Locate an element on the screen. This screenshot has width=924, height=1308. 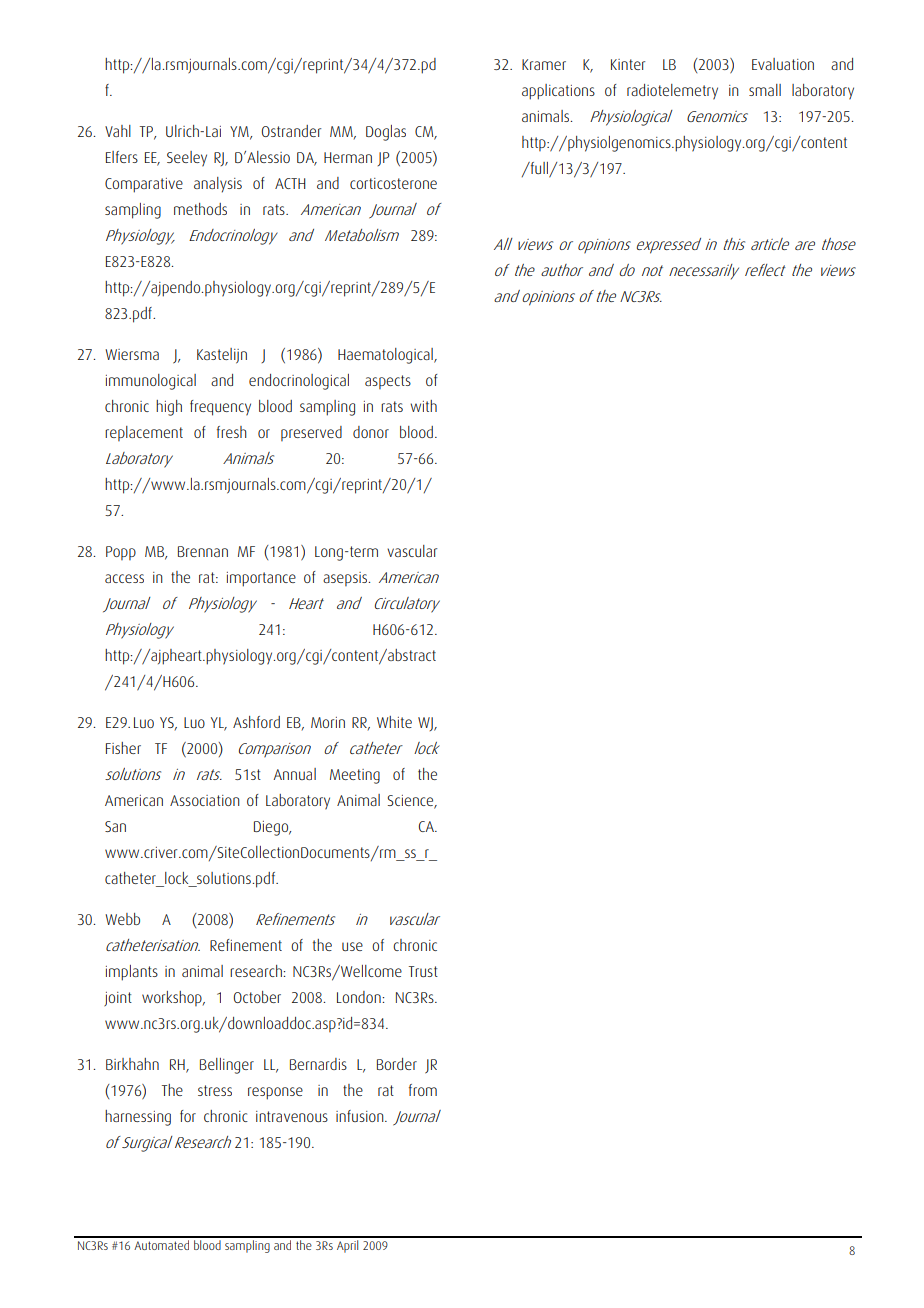
small is located at coordinates (765, 90).
